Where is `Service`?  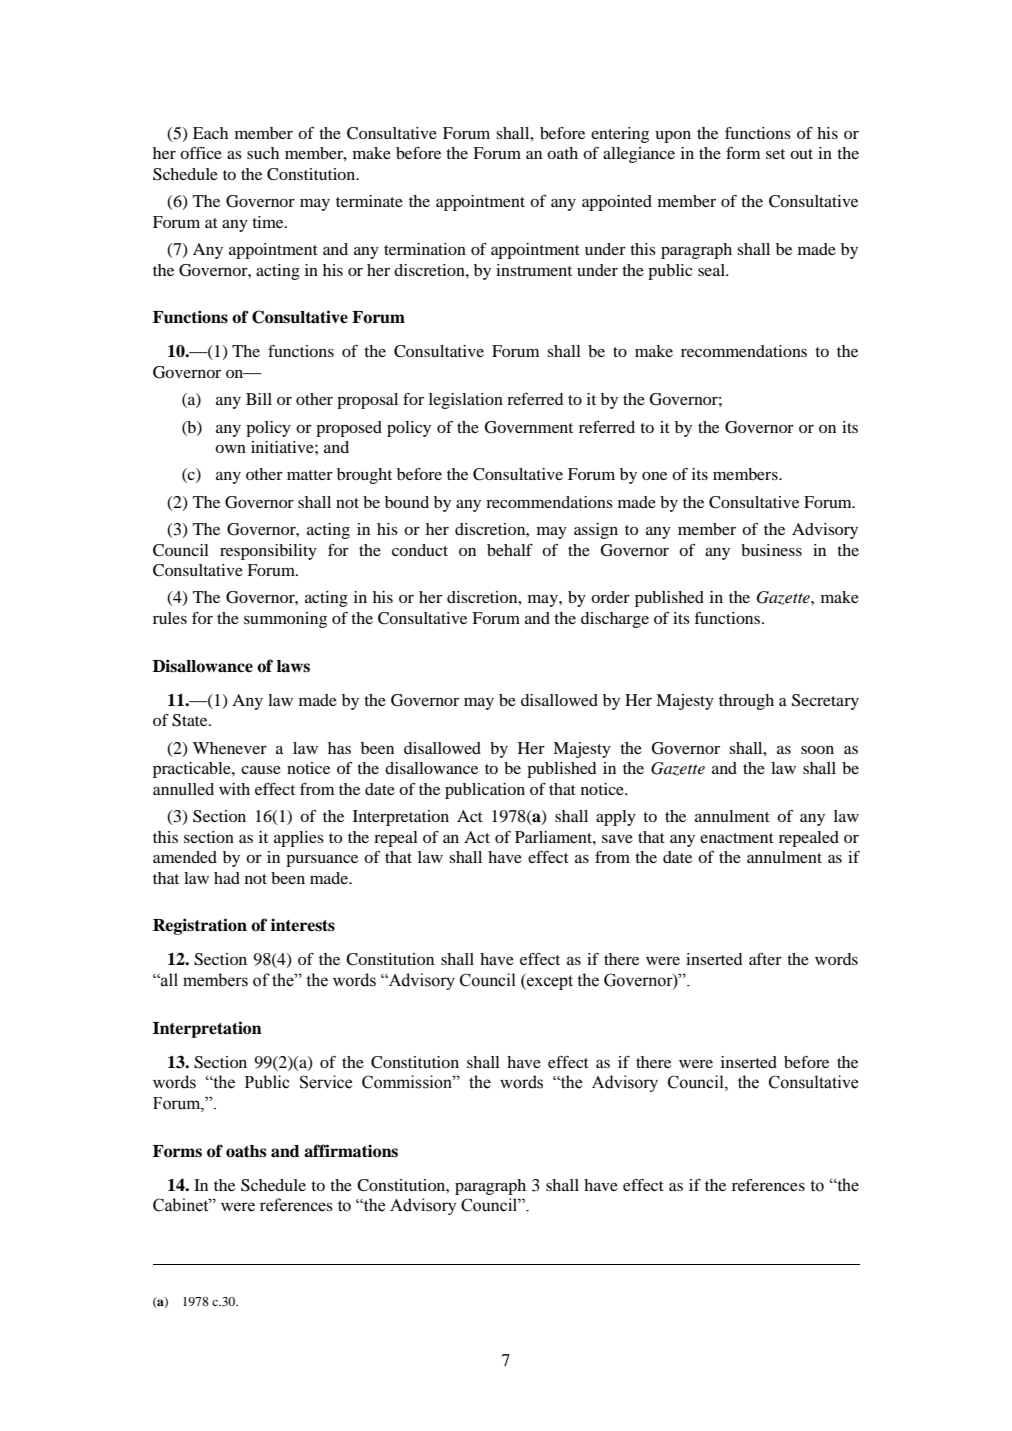 Service is located at coordinates (326, 1082).
